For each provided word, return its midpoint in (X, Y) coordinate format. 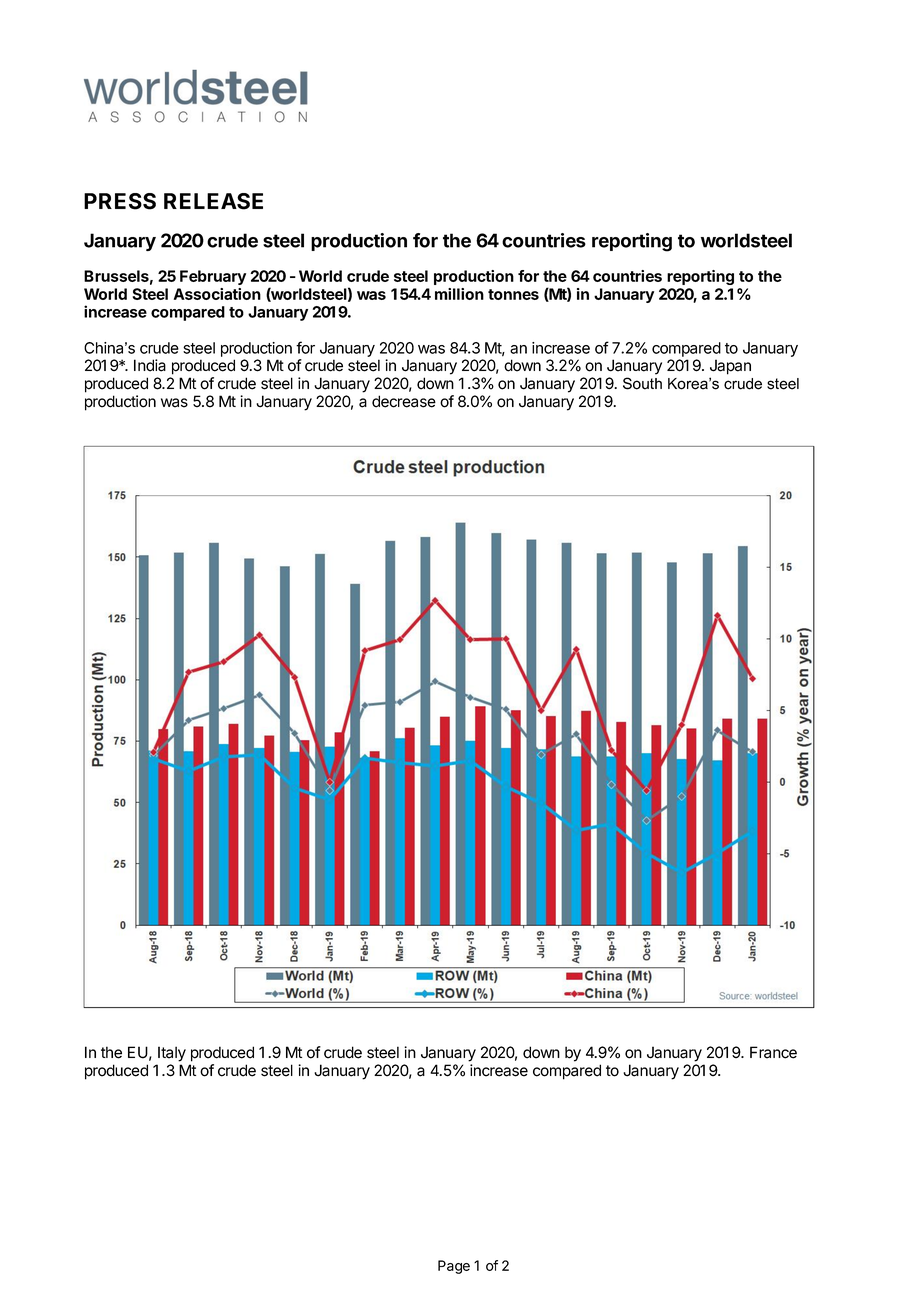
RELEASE (213, 201)
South (642, 383)
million (459, 294)
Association (217, 294)
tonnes (513, 294)
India (150, 365)
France (773, 1052)
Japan (730, 367)
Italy (172, 1054)
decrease (404, 401)
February (213, 277)
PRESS (120, 201)
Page (454, 1267)
